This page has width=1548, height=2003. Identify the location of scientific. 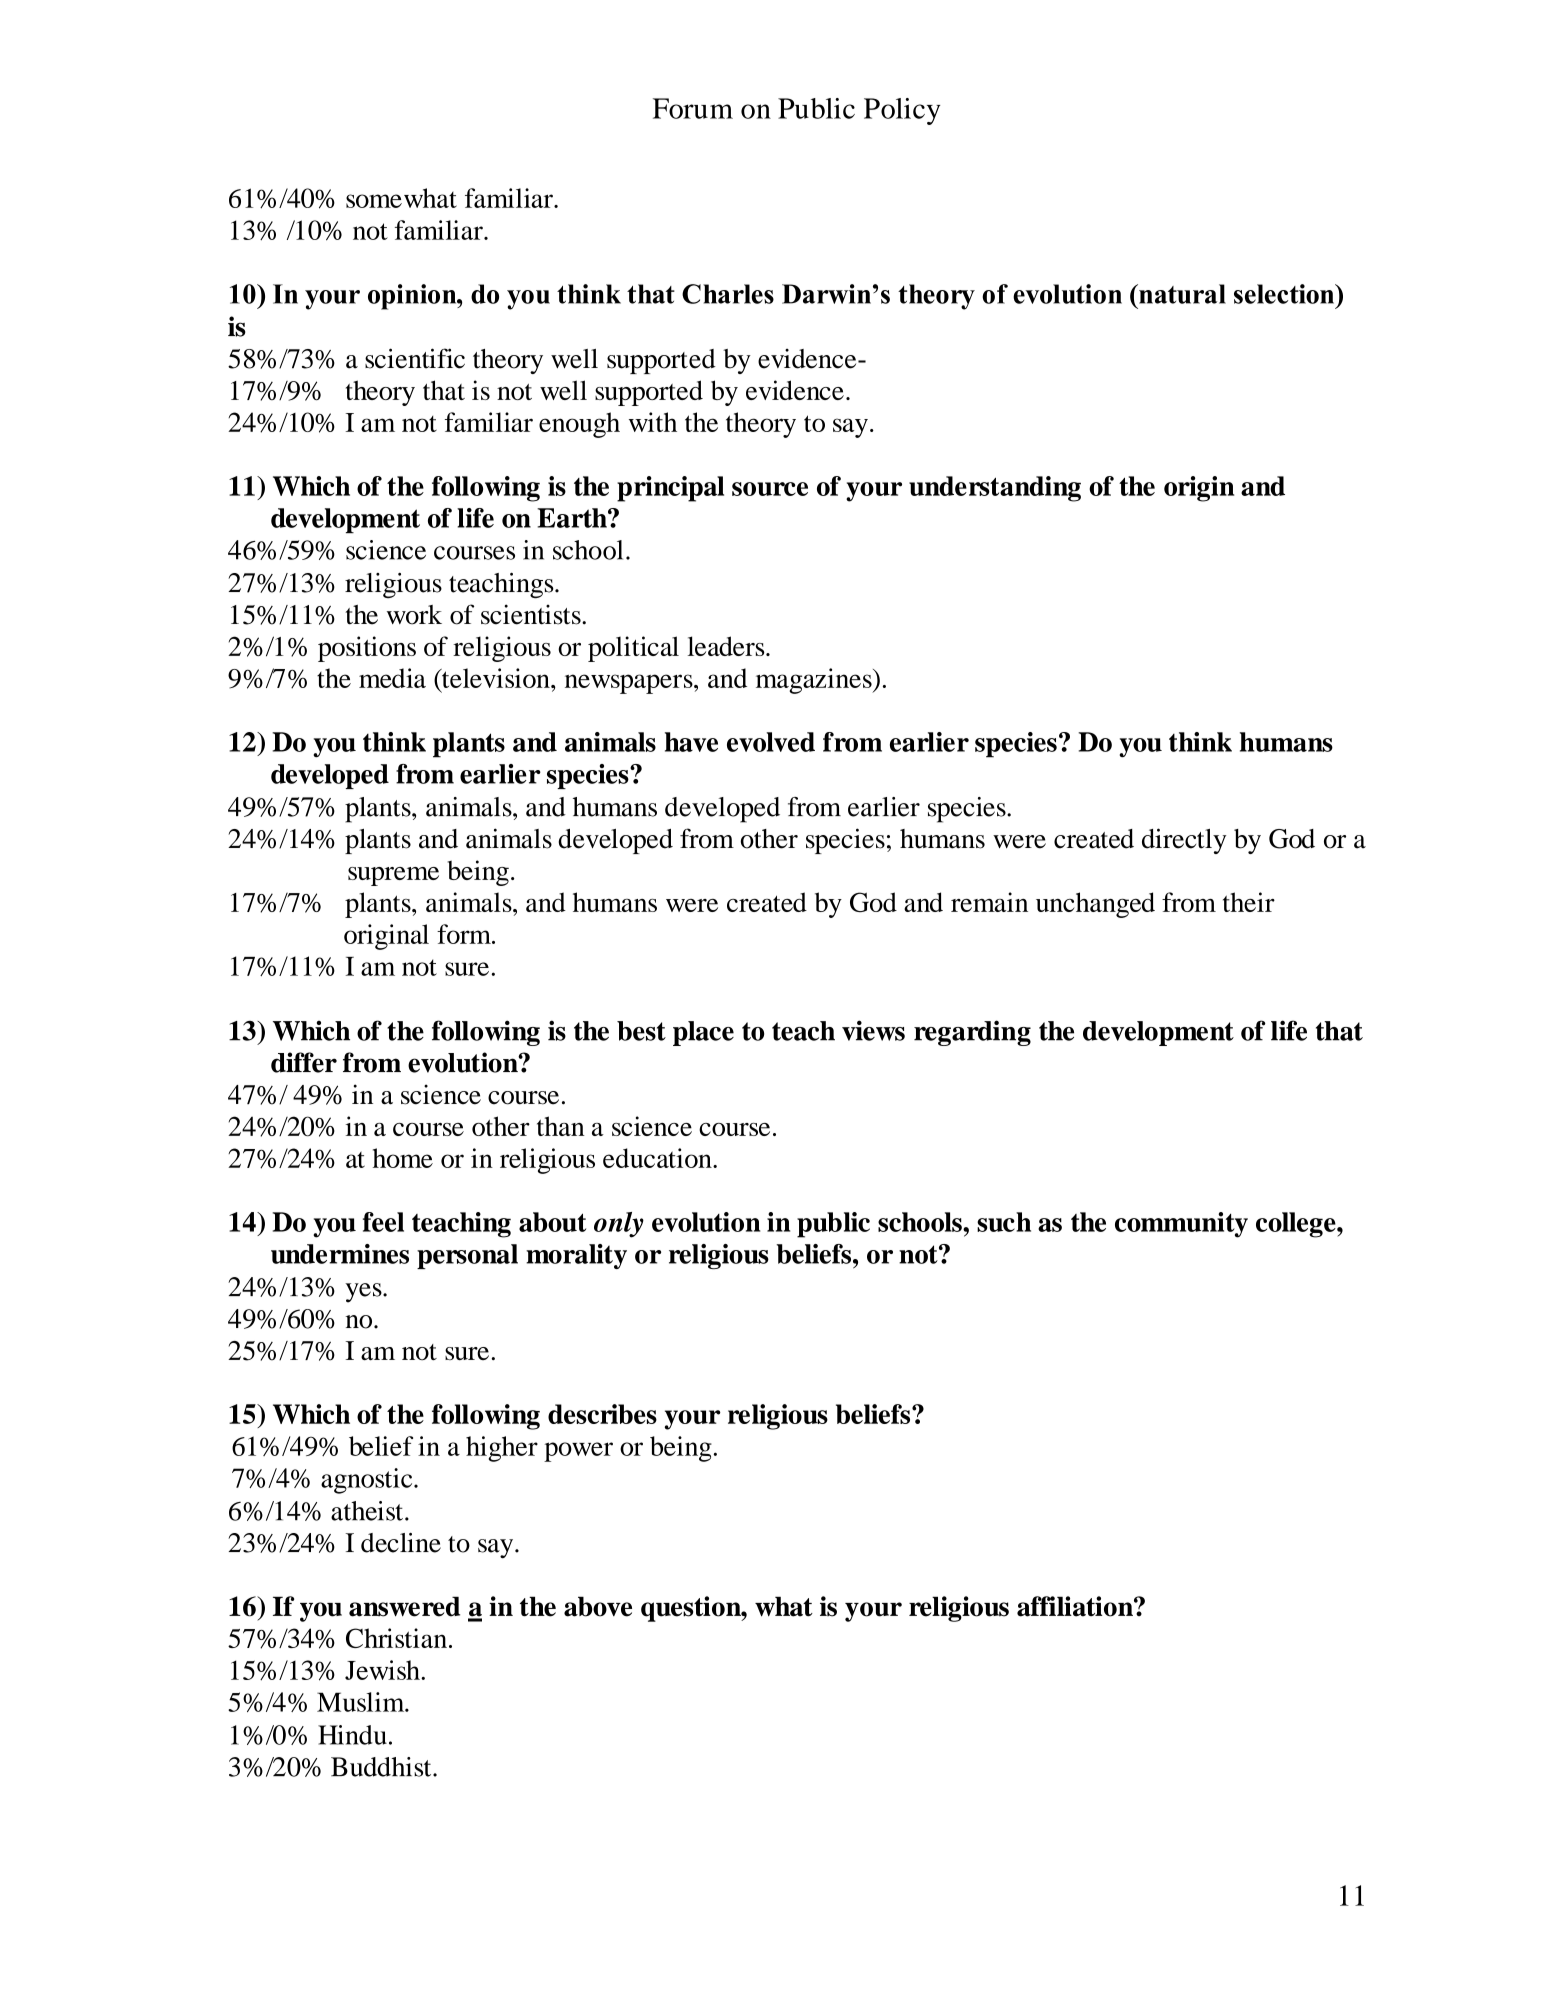
(415, 358).
